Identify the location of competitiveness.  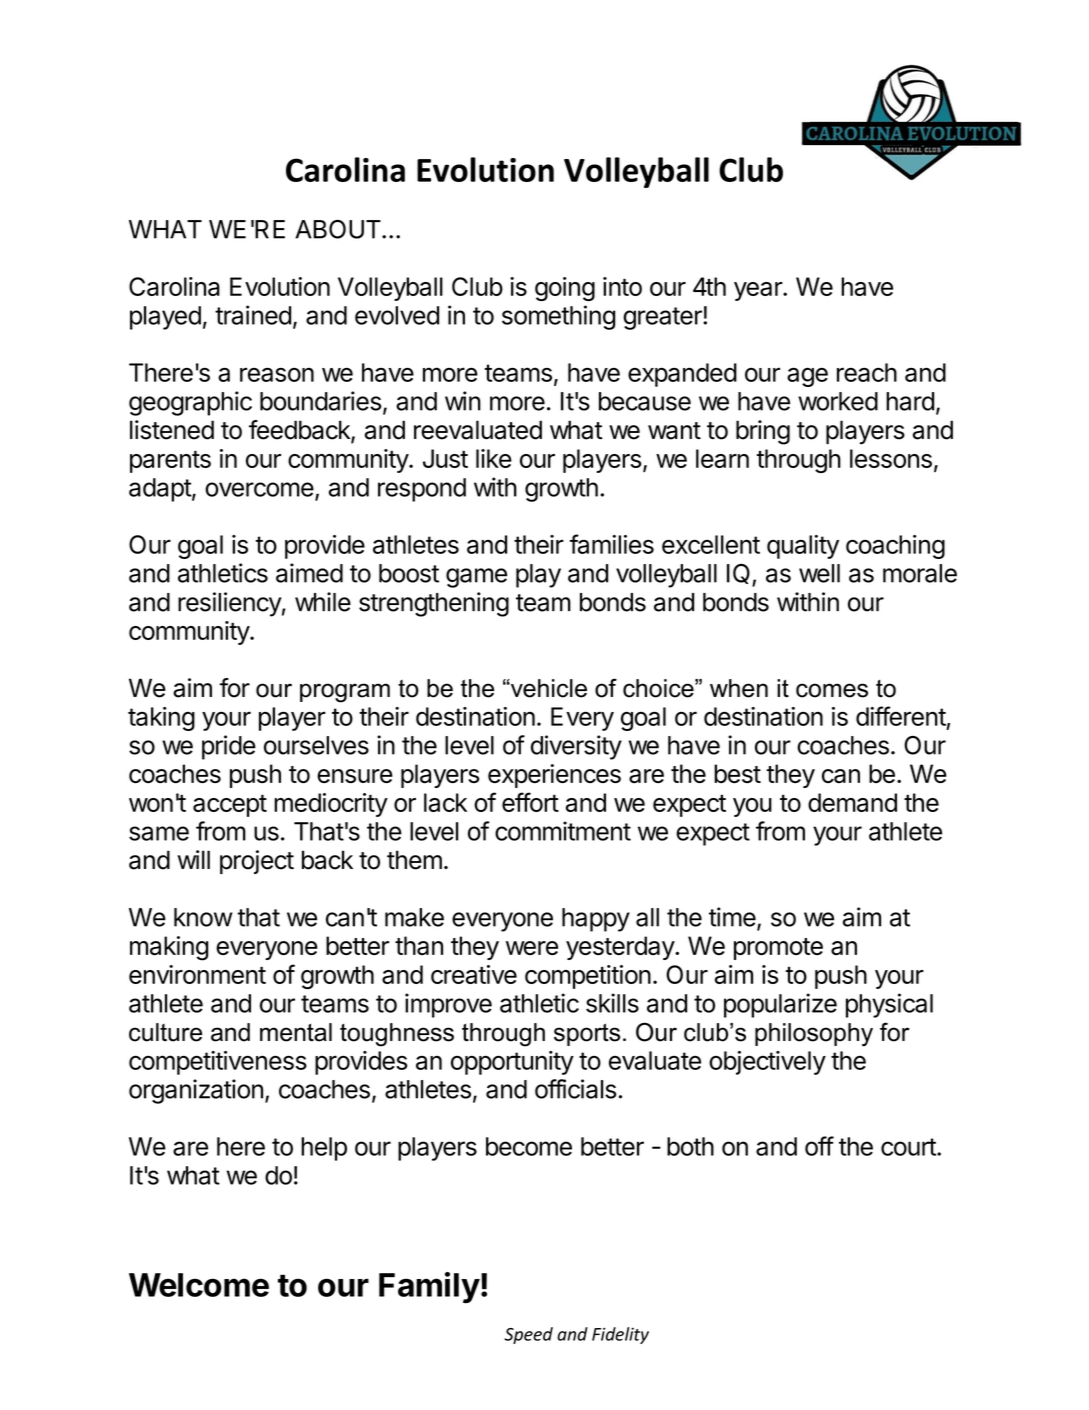
(218, 1063).
